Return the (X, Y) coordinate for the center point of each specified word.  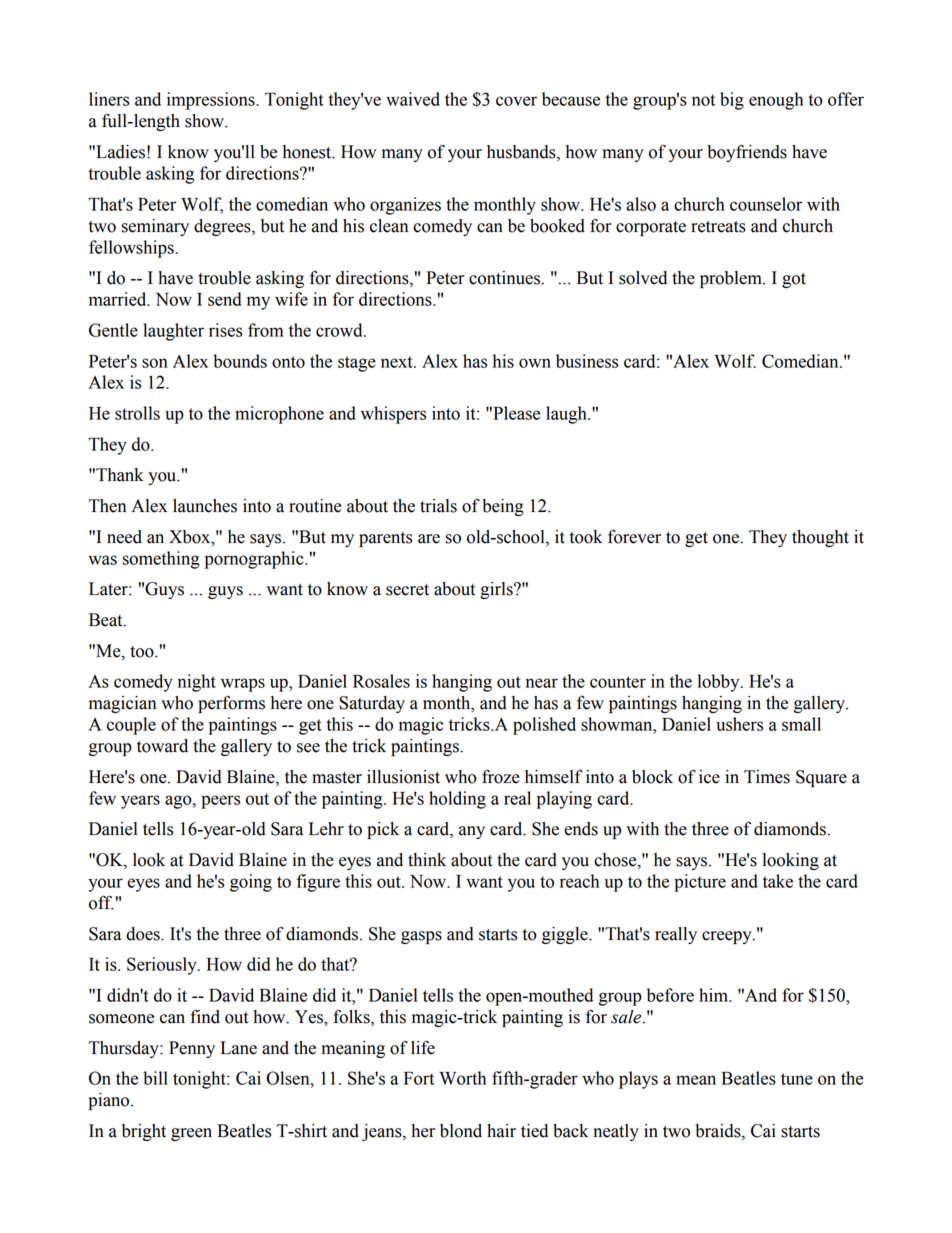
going (251, 883)
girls (497, 590)
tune (797, 1079)
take (778, 881)
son (155, 363)
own (535, 363)
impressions (212, 101)
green (191, 1134)
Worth (462, 1078)
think (427, 860)
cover (516, 101)
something (161, 560)
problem (732, 279)
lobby (720, 683)
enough (776, 101)
